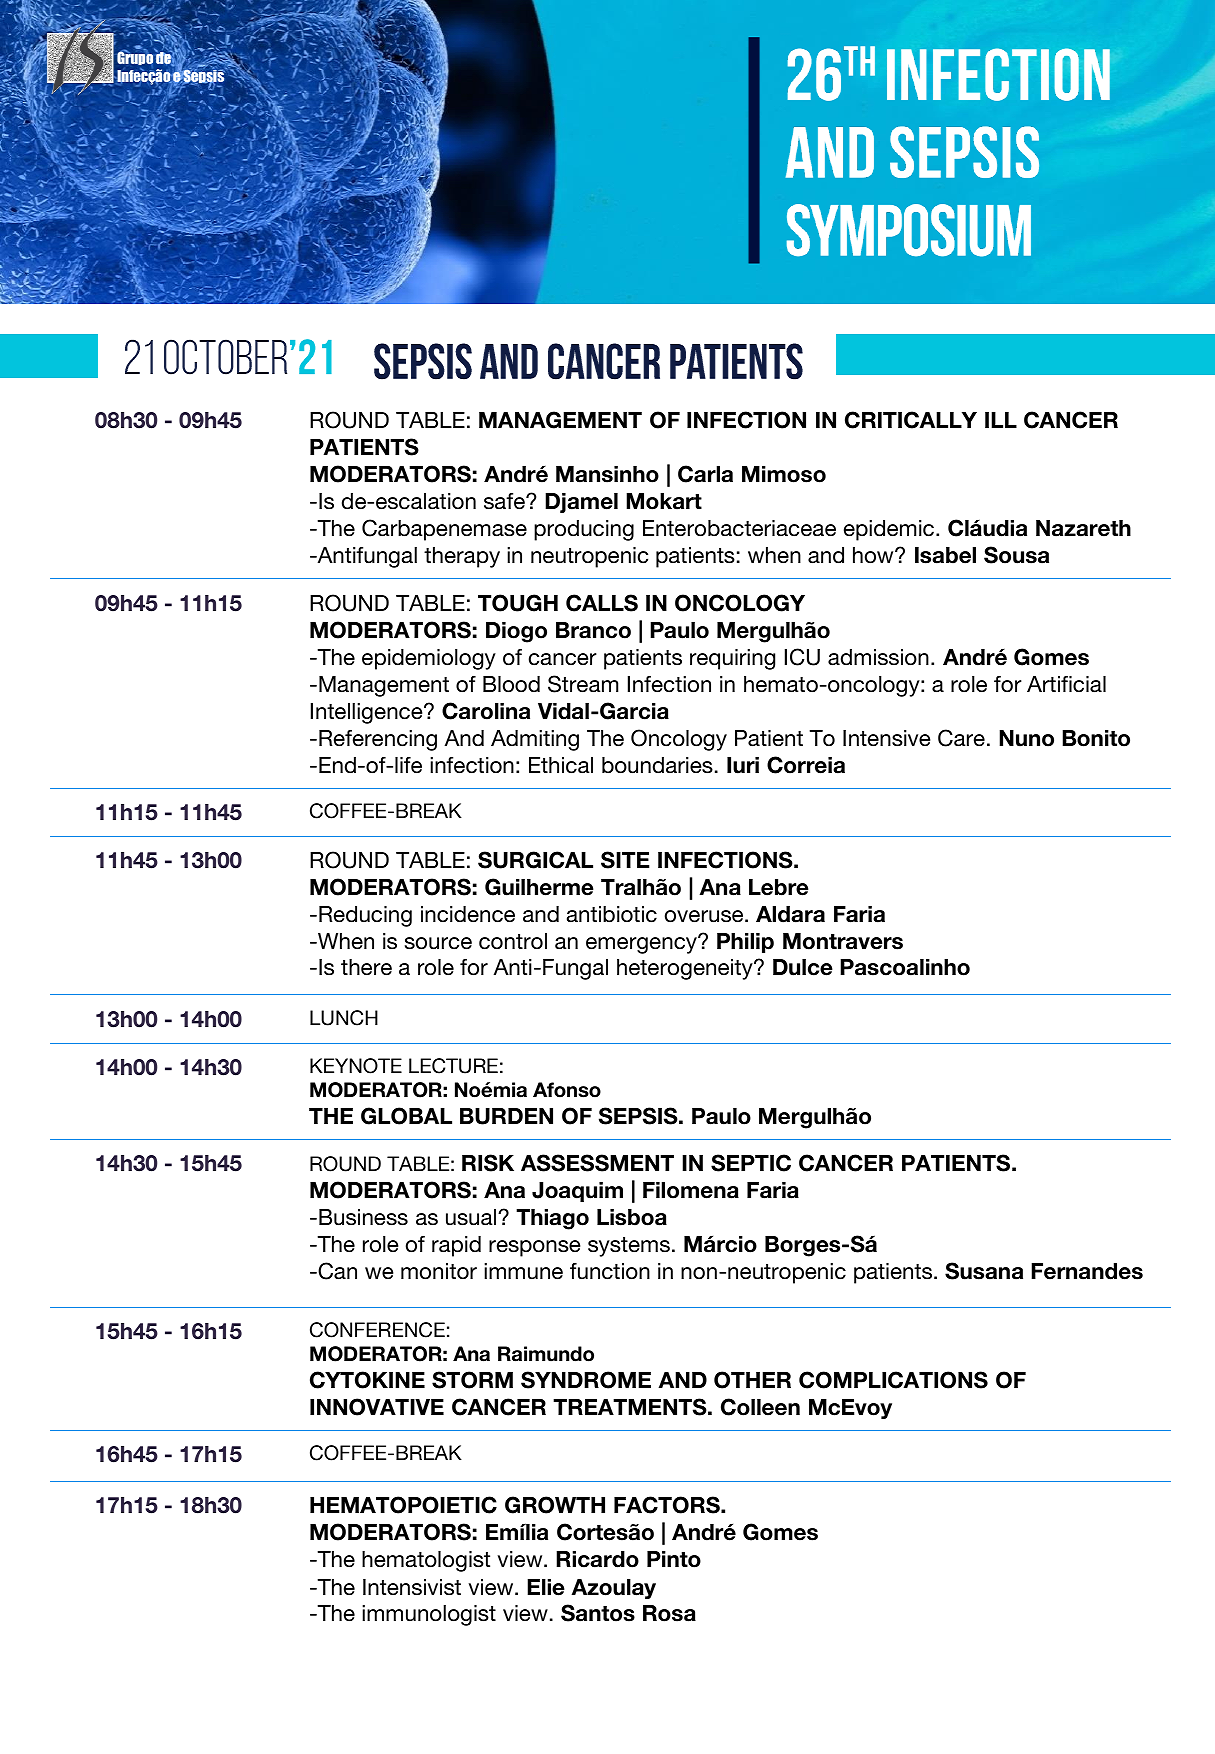  Describe the element at coordinates (893, 1380) in the image. I see `COMPLICATIONS` at that location.
